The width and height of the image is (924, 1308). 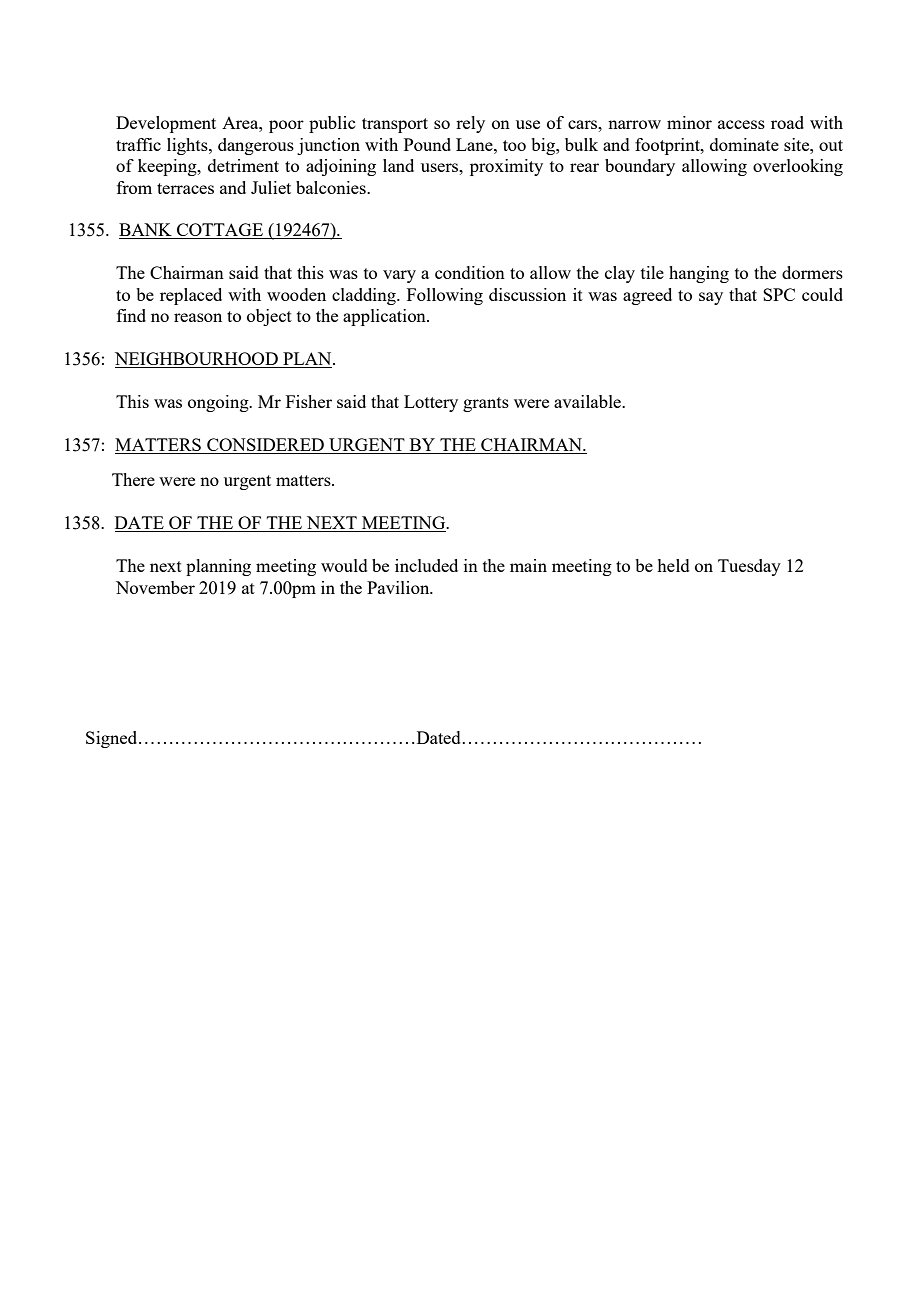 What do you see at coordinates (188, 146) in the image?
I see `lights` at bounding box center [188, 146].
